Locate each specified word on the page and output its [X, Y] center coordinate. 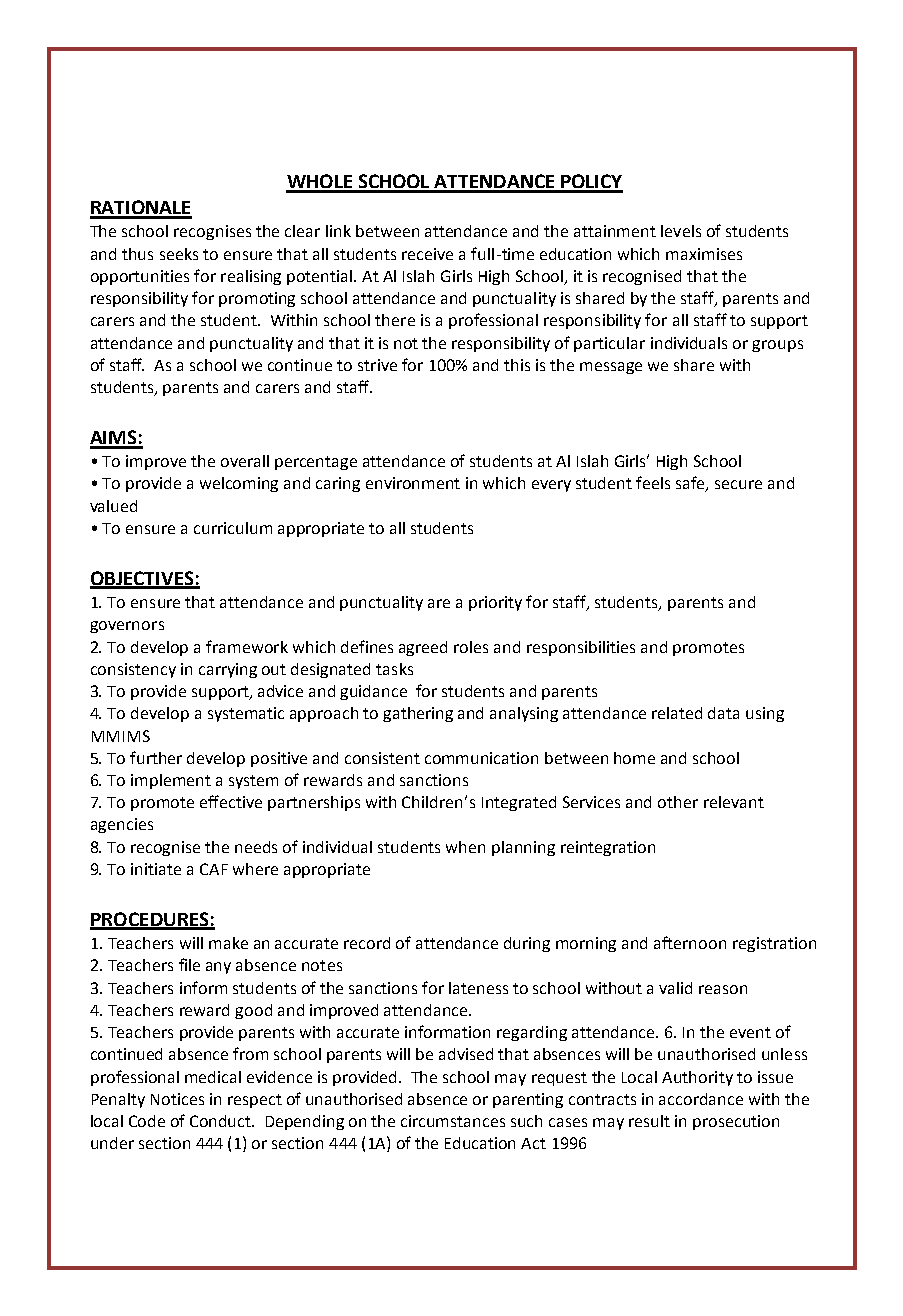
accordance [701, 1099]
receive [427, 254]
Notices [177, 1099]
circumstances [453, 1121]
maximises [704, 254]
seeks [179, 254]
